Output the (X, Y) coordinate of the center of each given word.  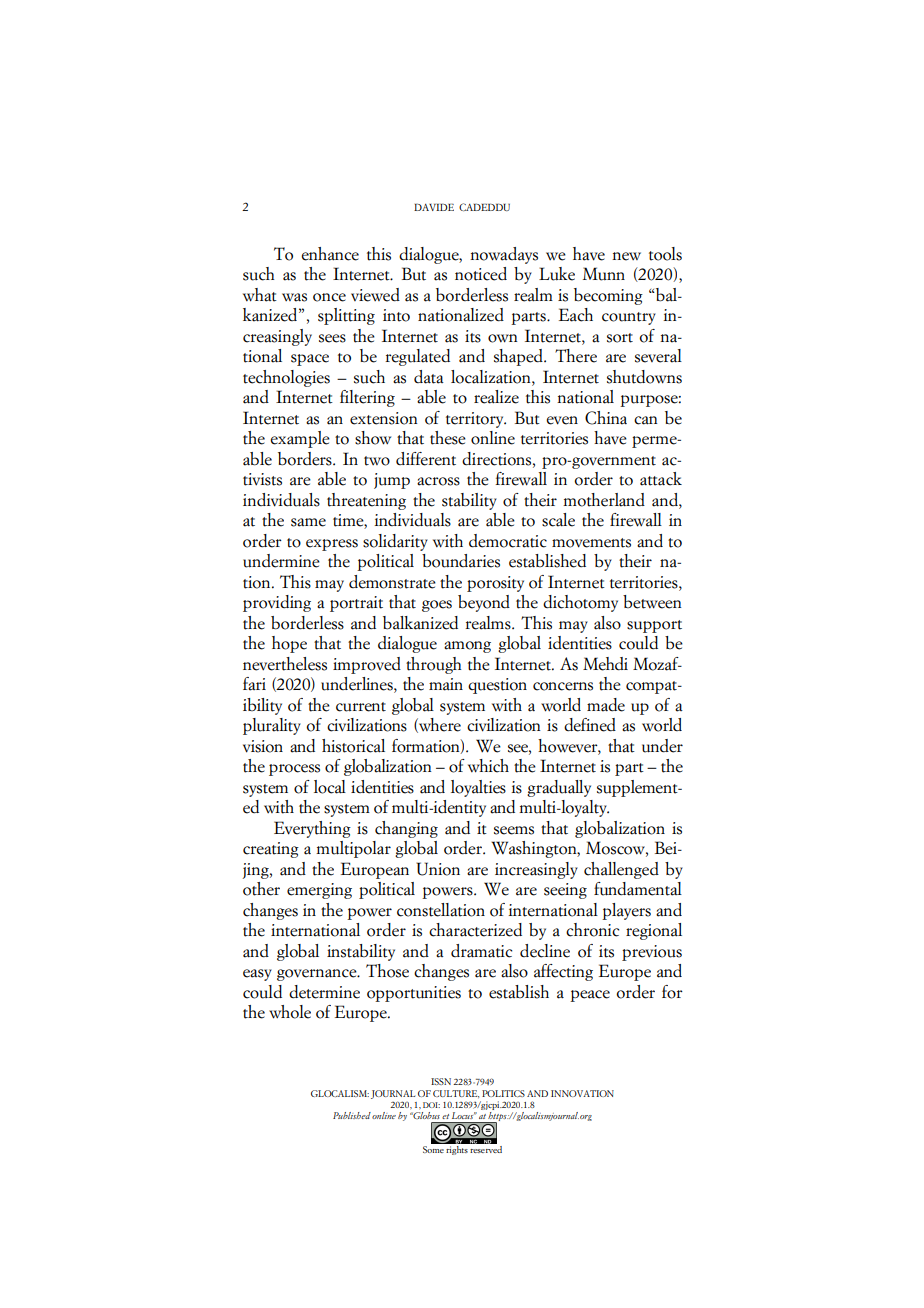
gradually (559, 788)
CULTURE (456, 1094)
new (626, 256)
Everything (312, 829)
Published (352, 1115)
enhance (330, 254)
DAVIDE (434, 207)
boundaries (461, 561)
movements (591, 543)
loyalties (478, 788)
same (308, 522)
